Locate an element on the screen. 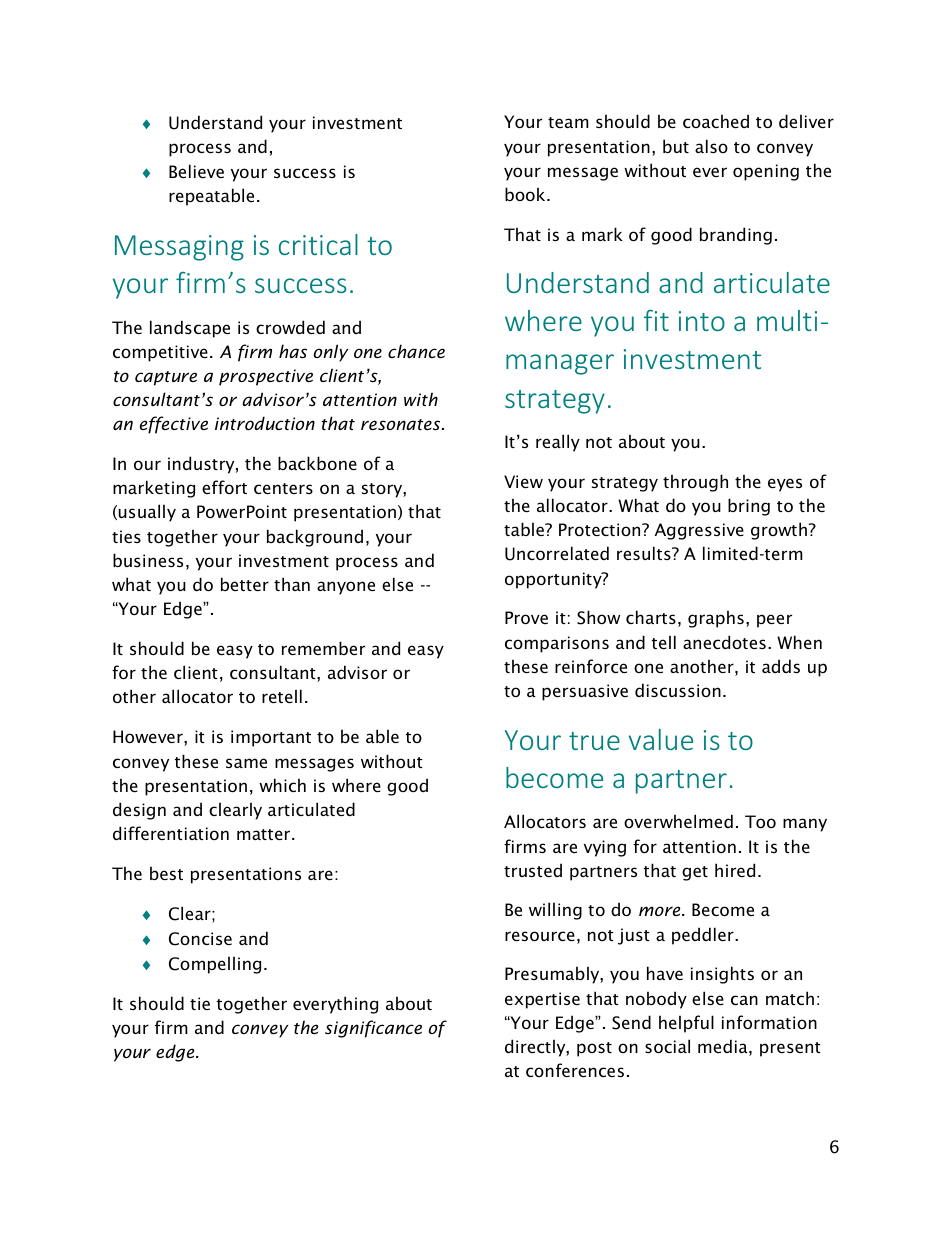 The width and height of the screenshot is (952, 1233). better is located at coordinates (245, 584).
